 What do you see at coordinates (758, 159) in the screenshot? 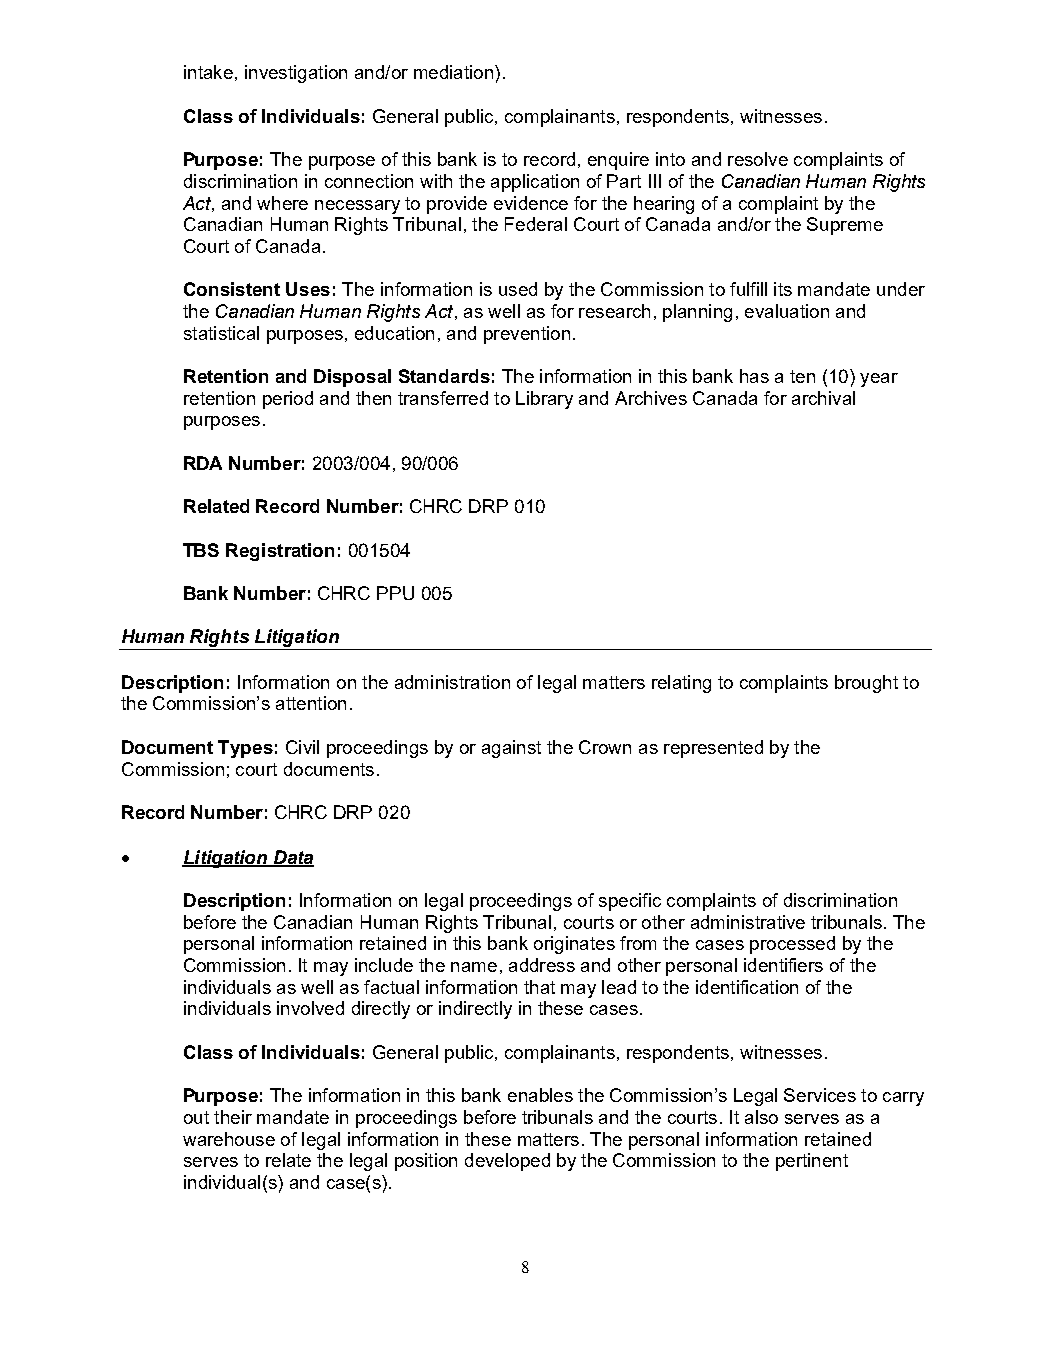
I see `resolve` at bounding box center [758, 159].
